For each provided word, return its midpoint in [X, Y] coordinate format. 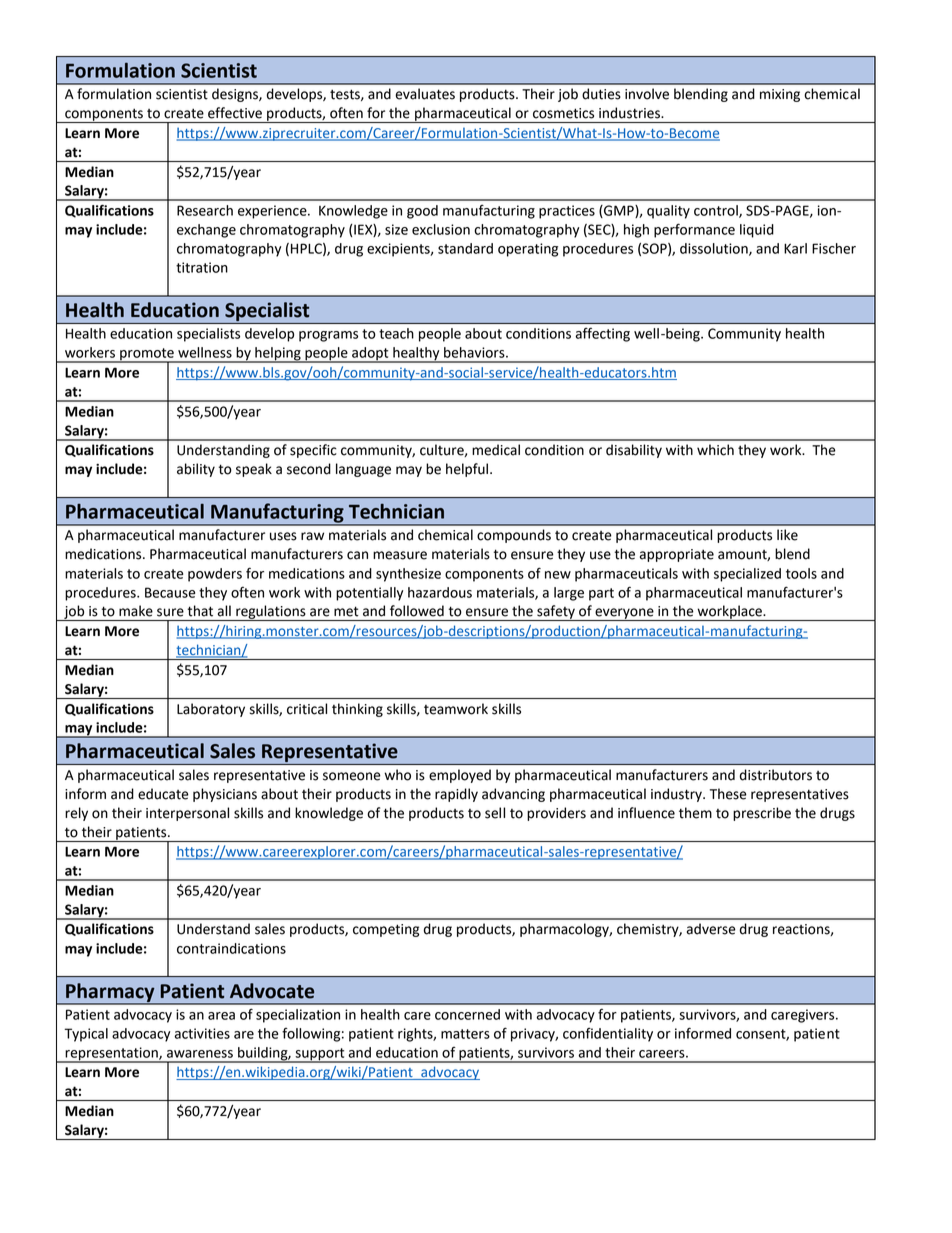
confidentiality [608, 1034]
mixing [780, 95]
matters [465, 1034]
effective [235, 113]
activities [202, 1033]
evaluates [425, 94]
